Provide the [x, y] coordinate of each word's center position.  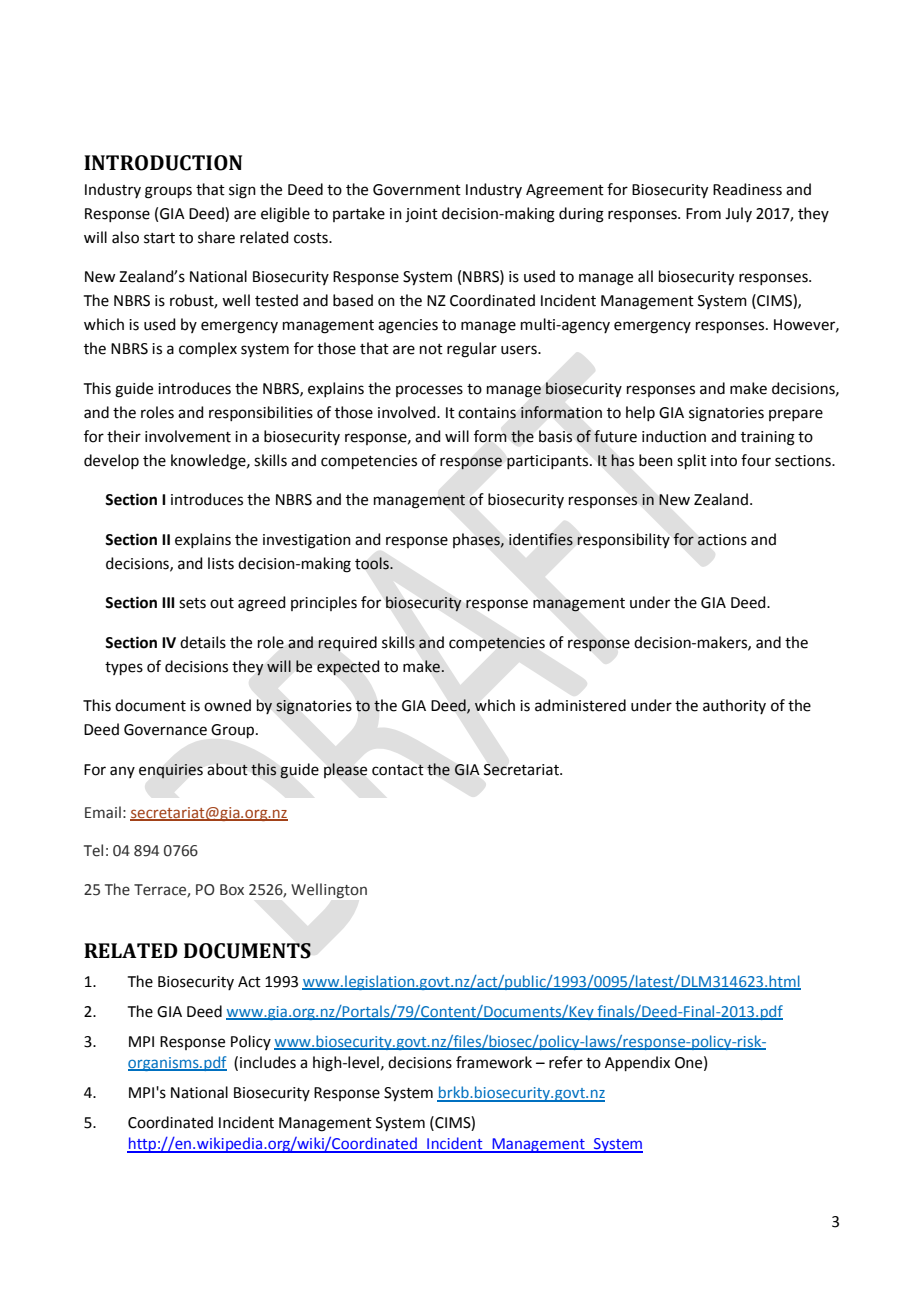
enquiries [171, 771]
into [724, 461]
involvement [188, 436]
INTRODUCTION [163, 163]
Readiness [747, 189]
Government [417, 190]
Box [232, 890]
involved [408, 412]
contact [398, 770]
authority [734, 706]
